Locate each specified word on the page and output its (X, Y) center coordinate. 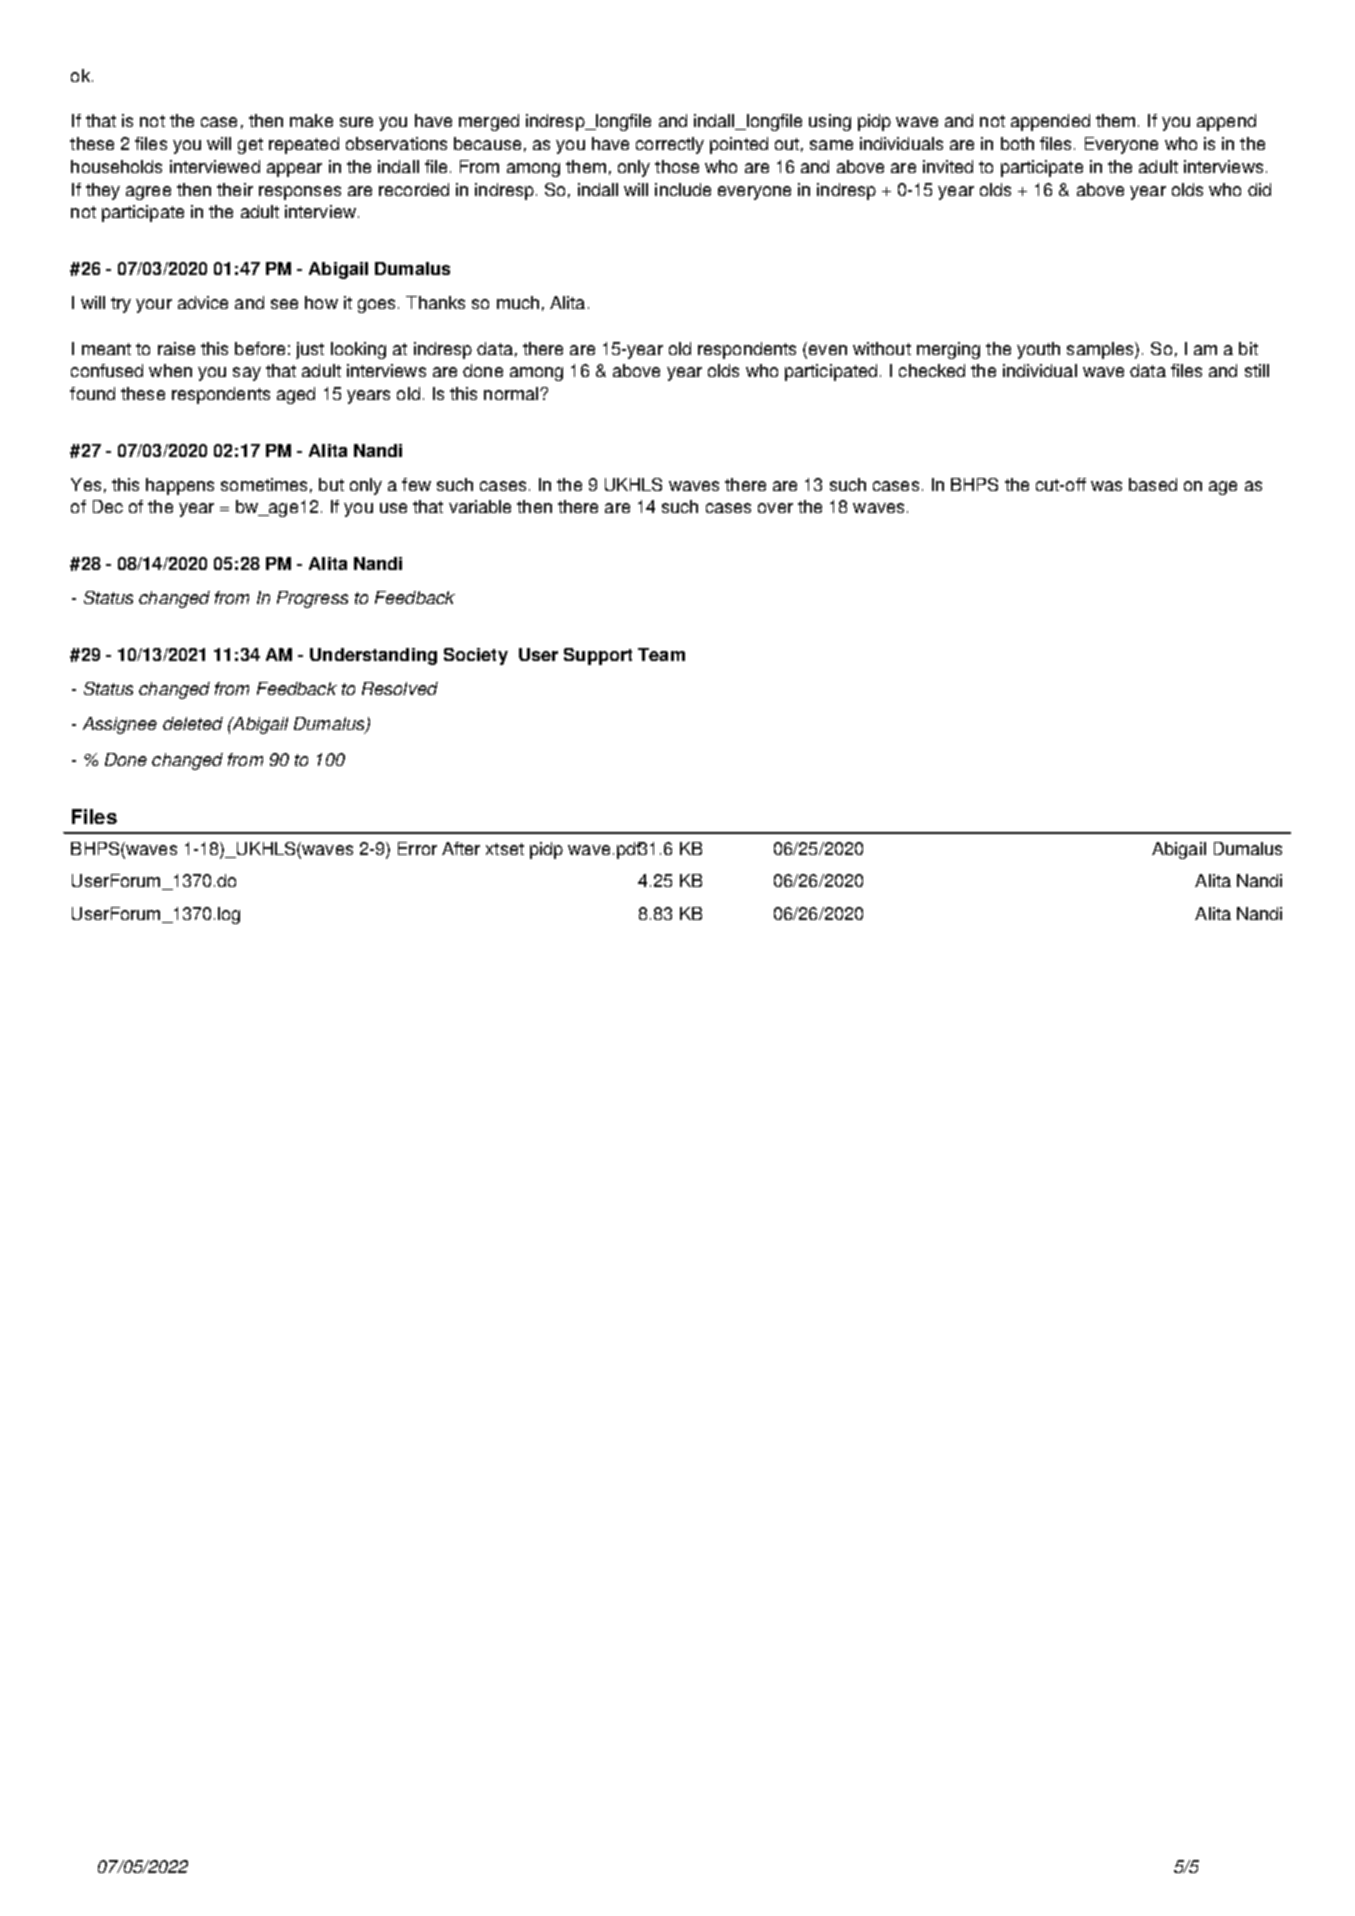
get (250, 146)
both (1017, 143)
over (775, 508)
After (461, 848)
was (1106, 486)
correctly (670, 145)
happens (180, 486)
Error (417, 848)
